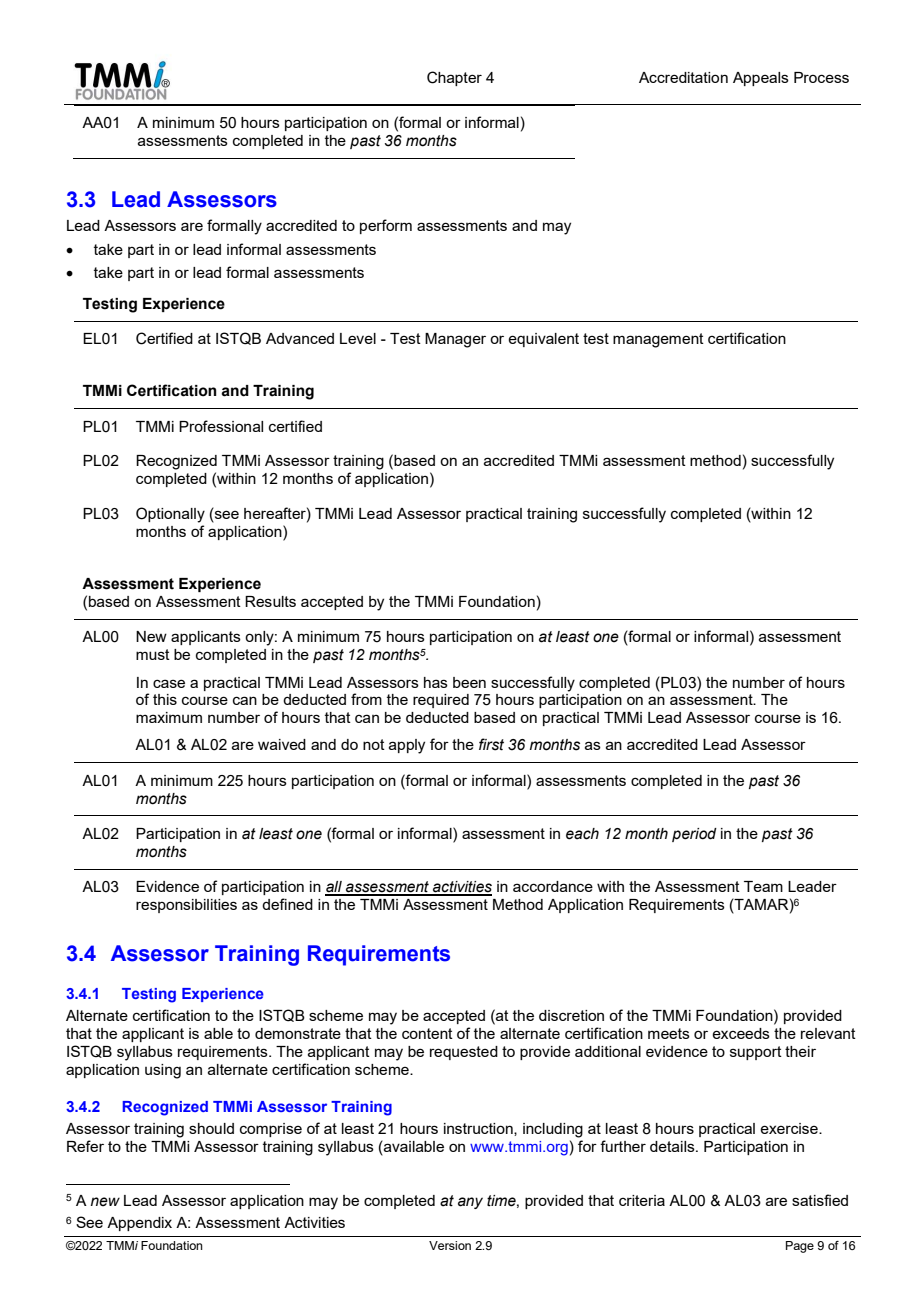 The image size is (924, 1308). I want to click on responsibilities, so click(186, 906).
